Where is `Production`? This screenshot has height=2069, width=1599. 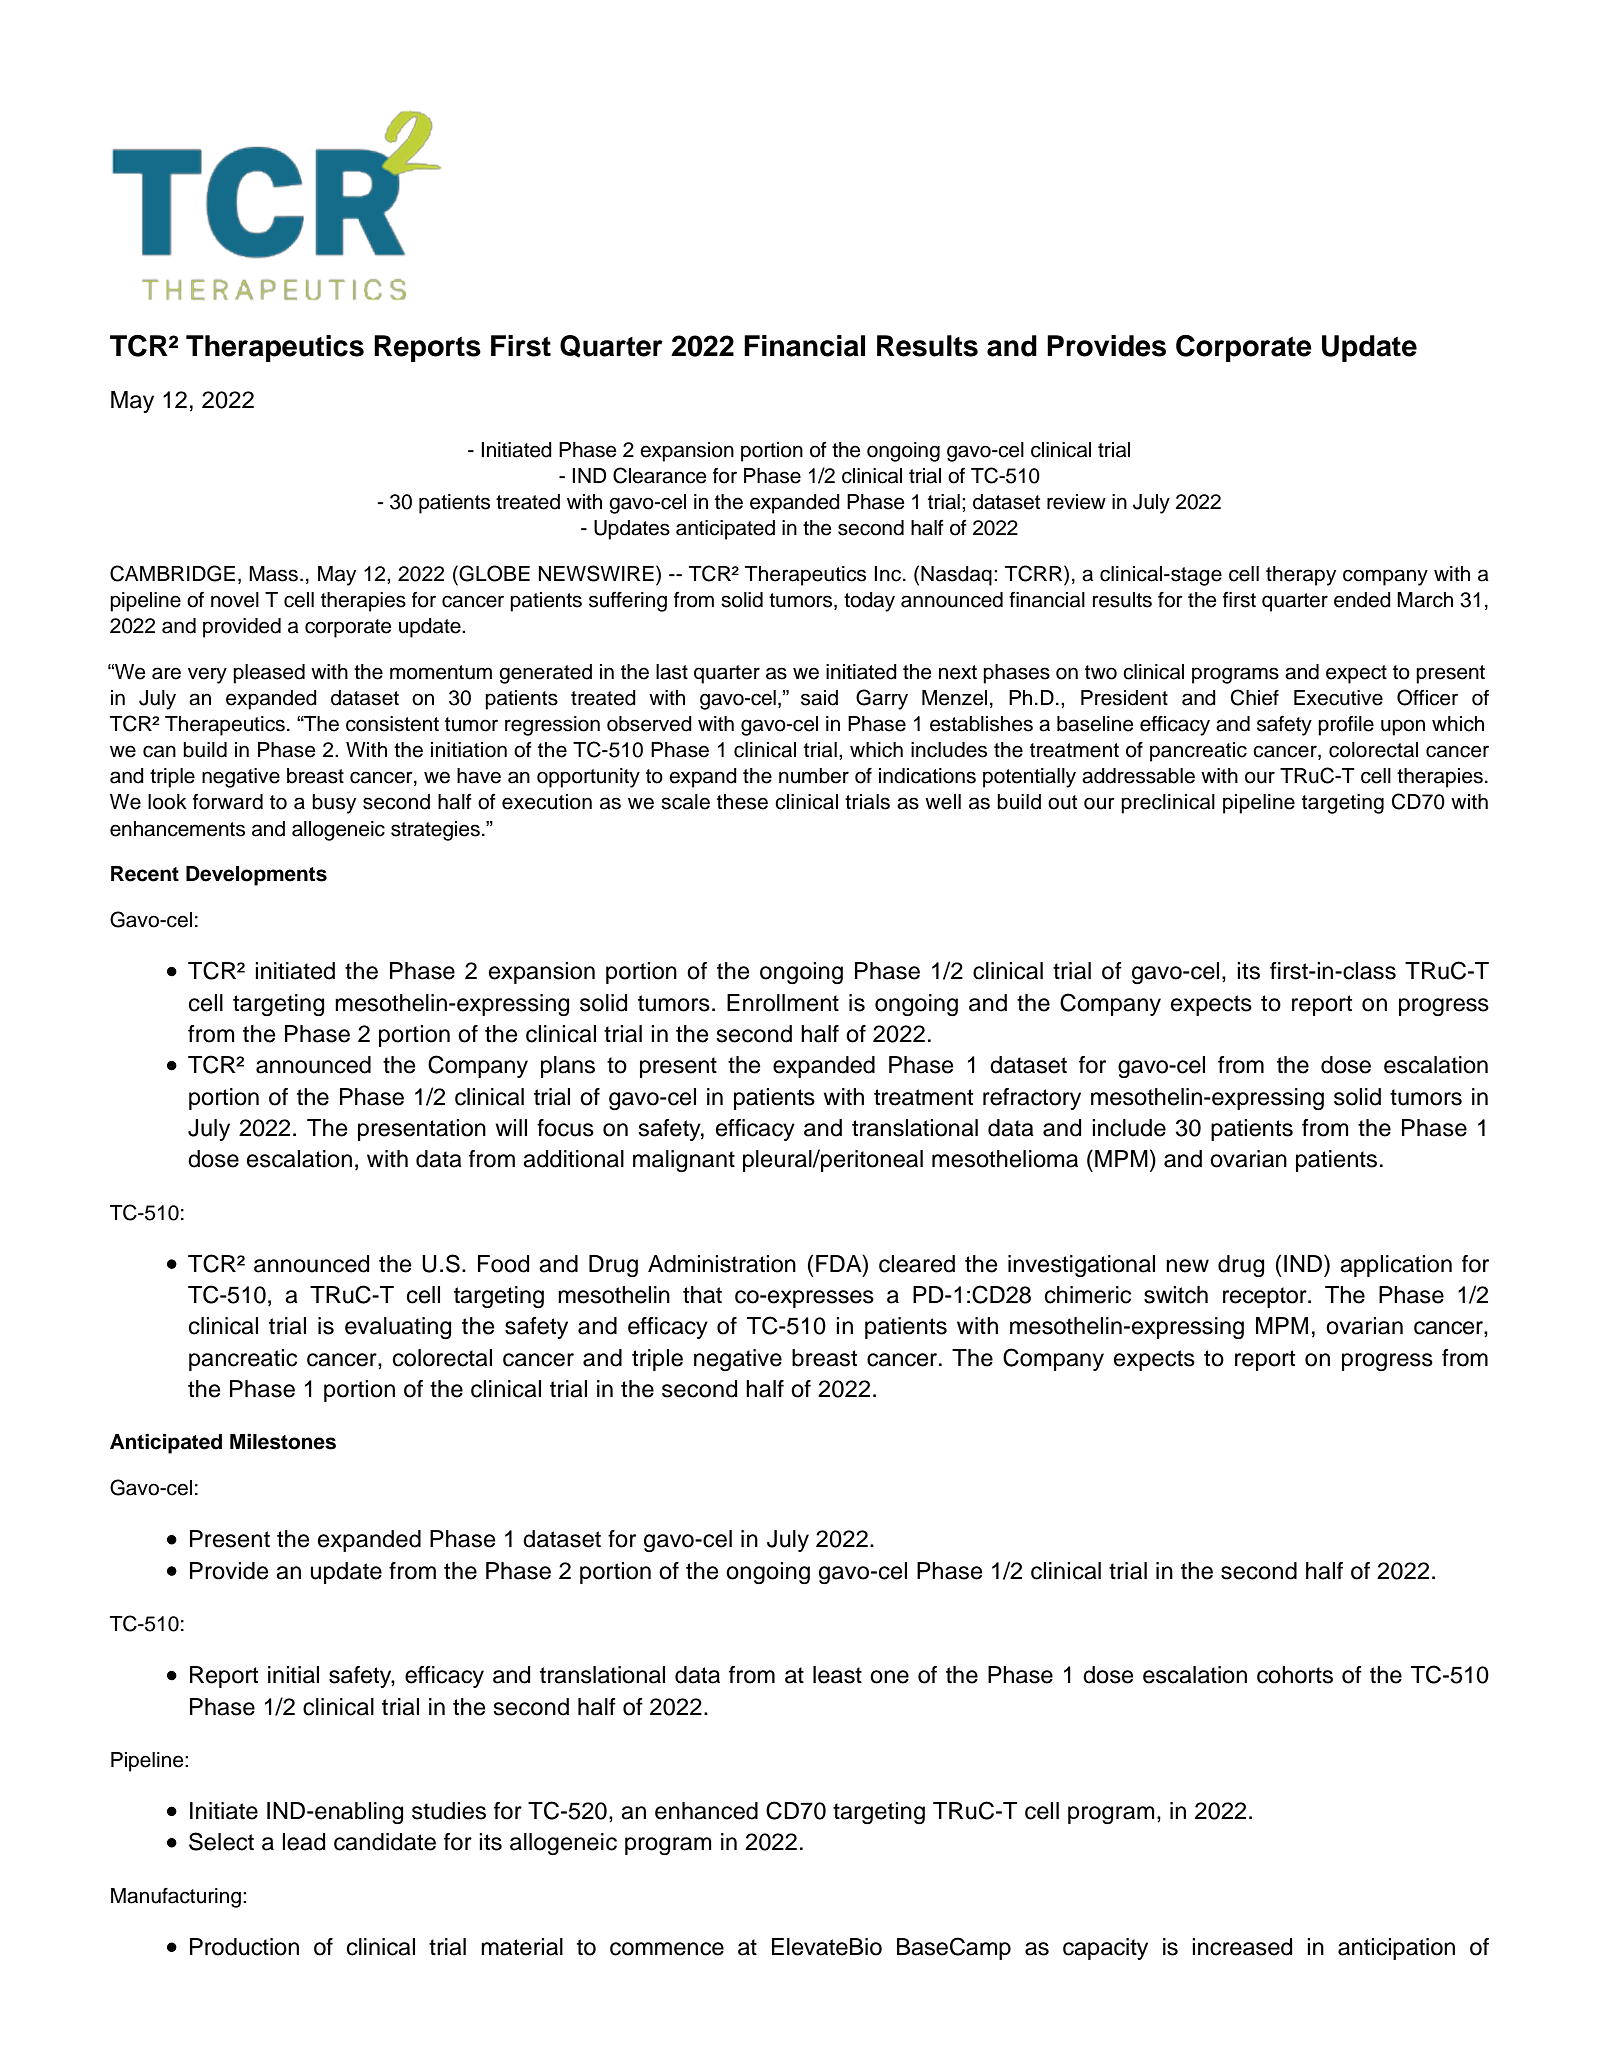 Production is located at coordinates (244, 1947).
